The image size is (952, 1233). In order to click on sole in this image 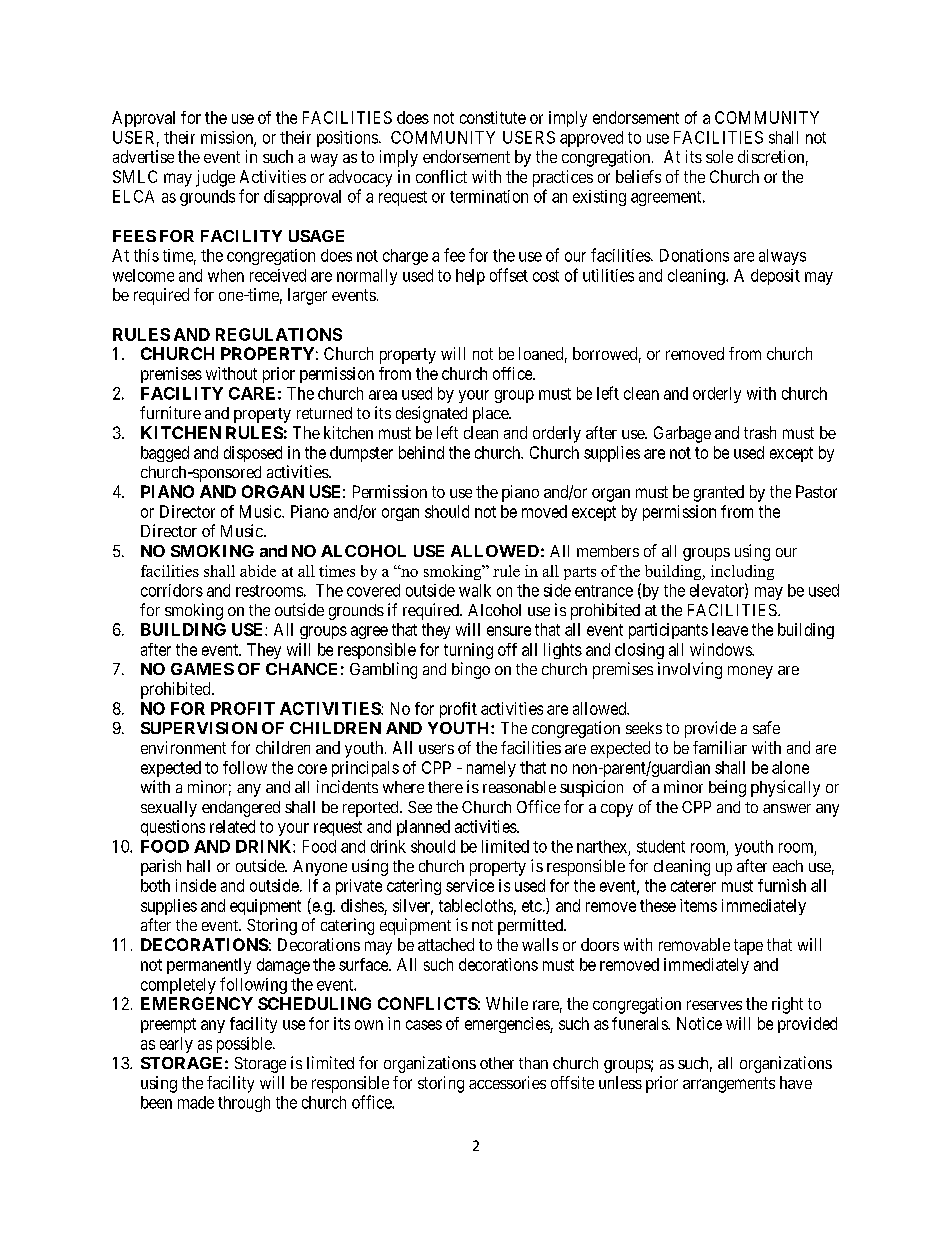, I will do `click(719, 156)`.
